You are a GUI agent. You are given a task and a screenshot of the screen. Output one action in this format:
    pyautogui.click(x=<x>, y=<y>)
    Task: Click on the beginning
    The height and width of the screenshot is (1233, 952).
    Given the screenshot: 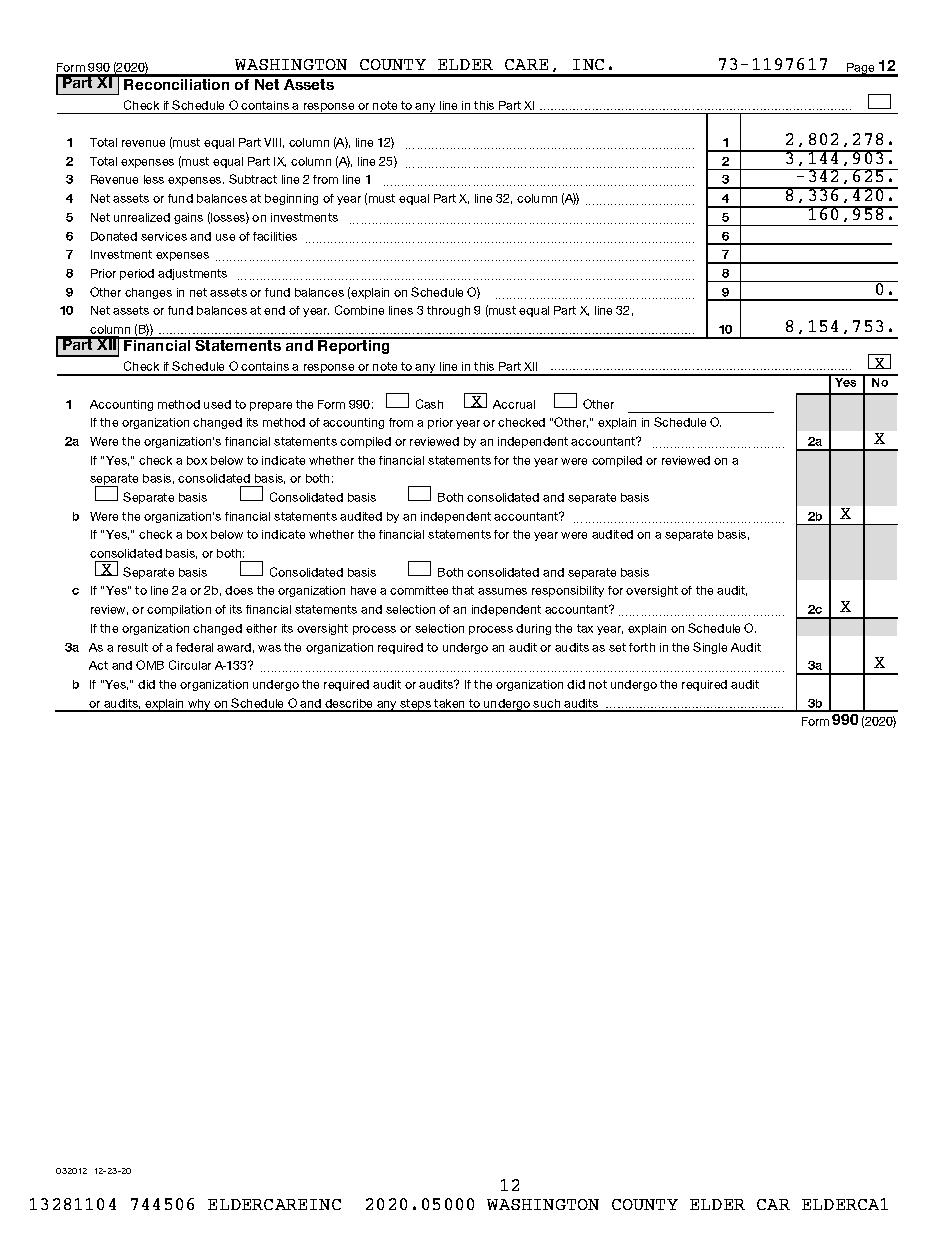 What is the action you would take?
    pyautogui.click(x=291, y=199)
